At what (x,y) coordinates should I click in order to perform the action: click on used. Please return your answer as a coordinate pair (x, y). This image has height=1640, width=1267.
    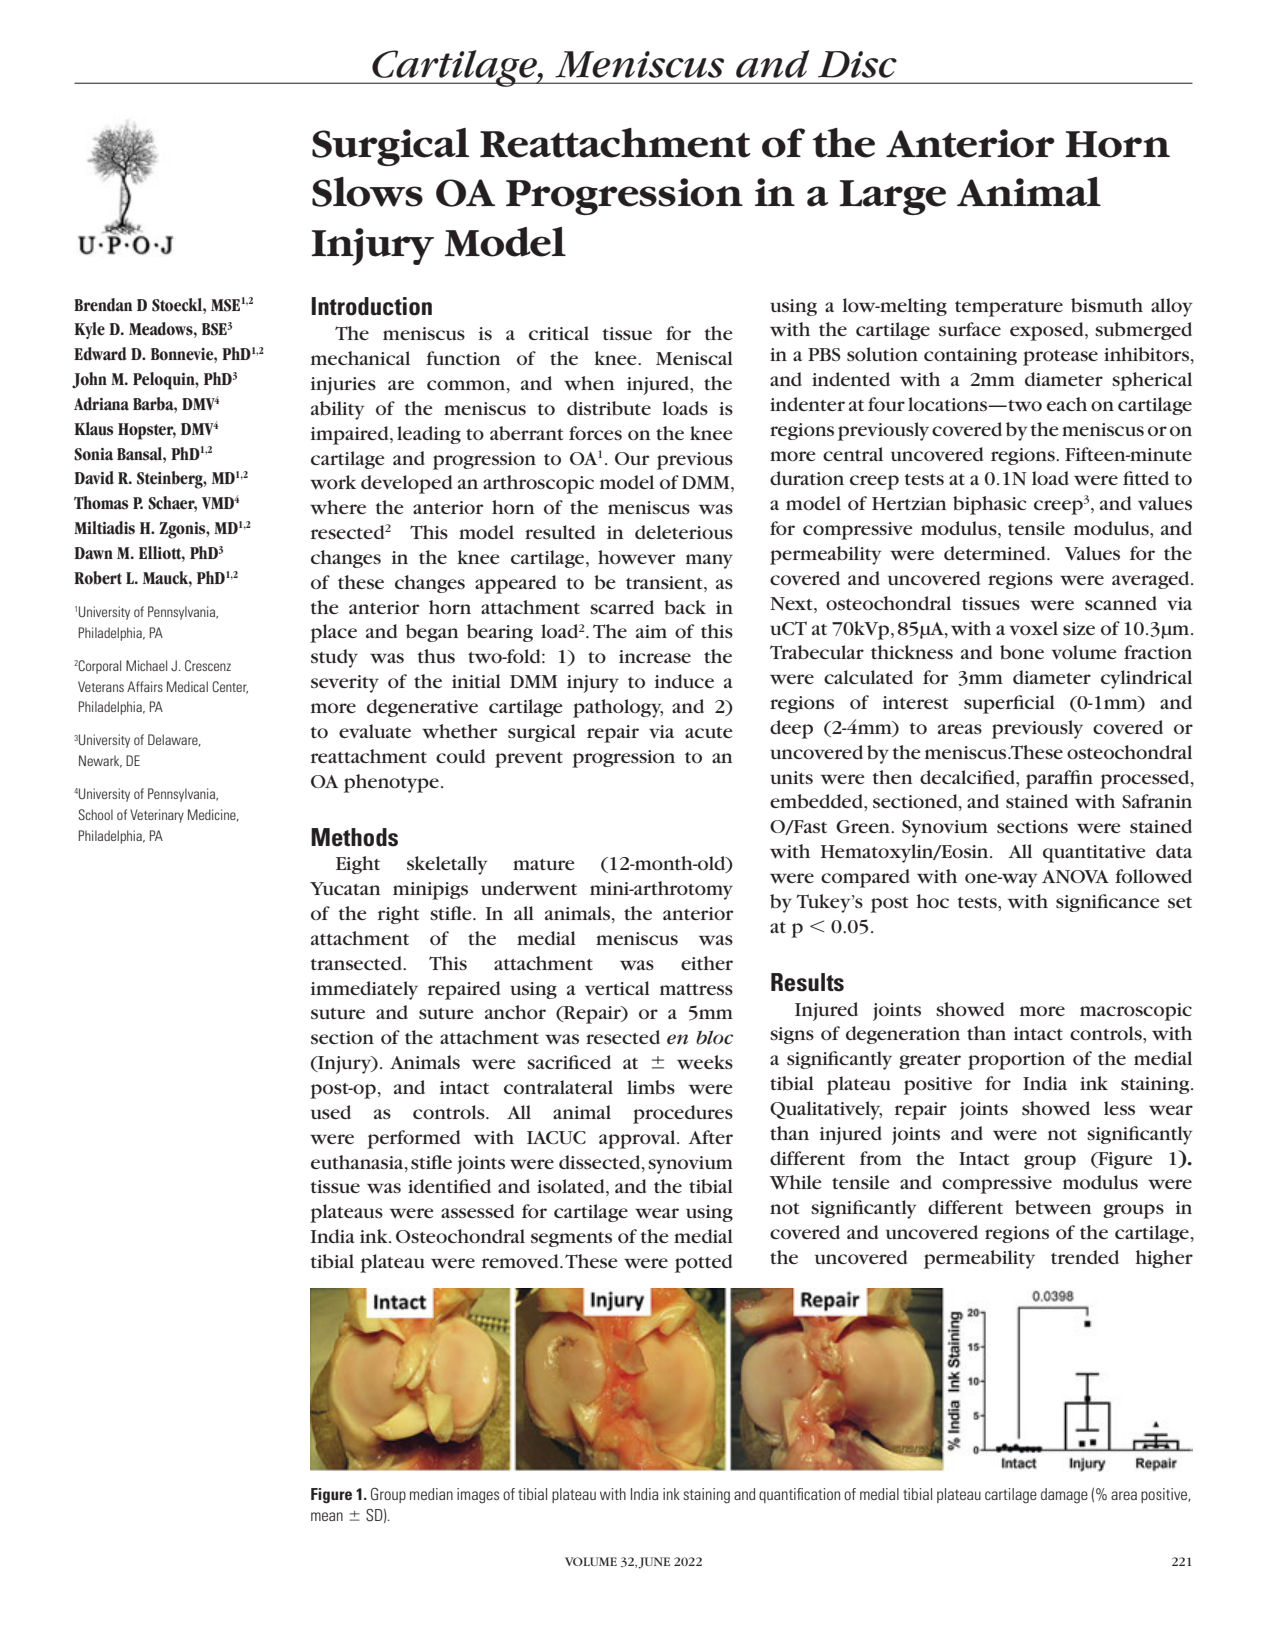
    Looking at the image, I should click on (331, 1112).
